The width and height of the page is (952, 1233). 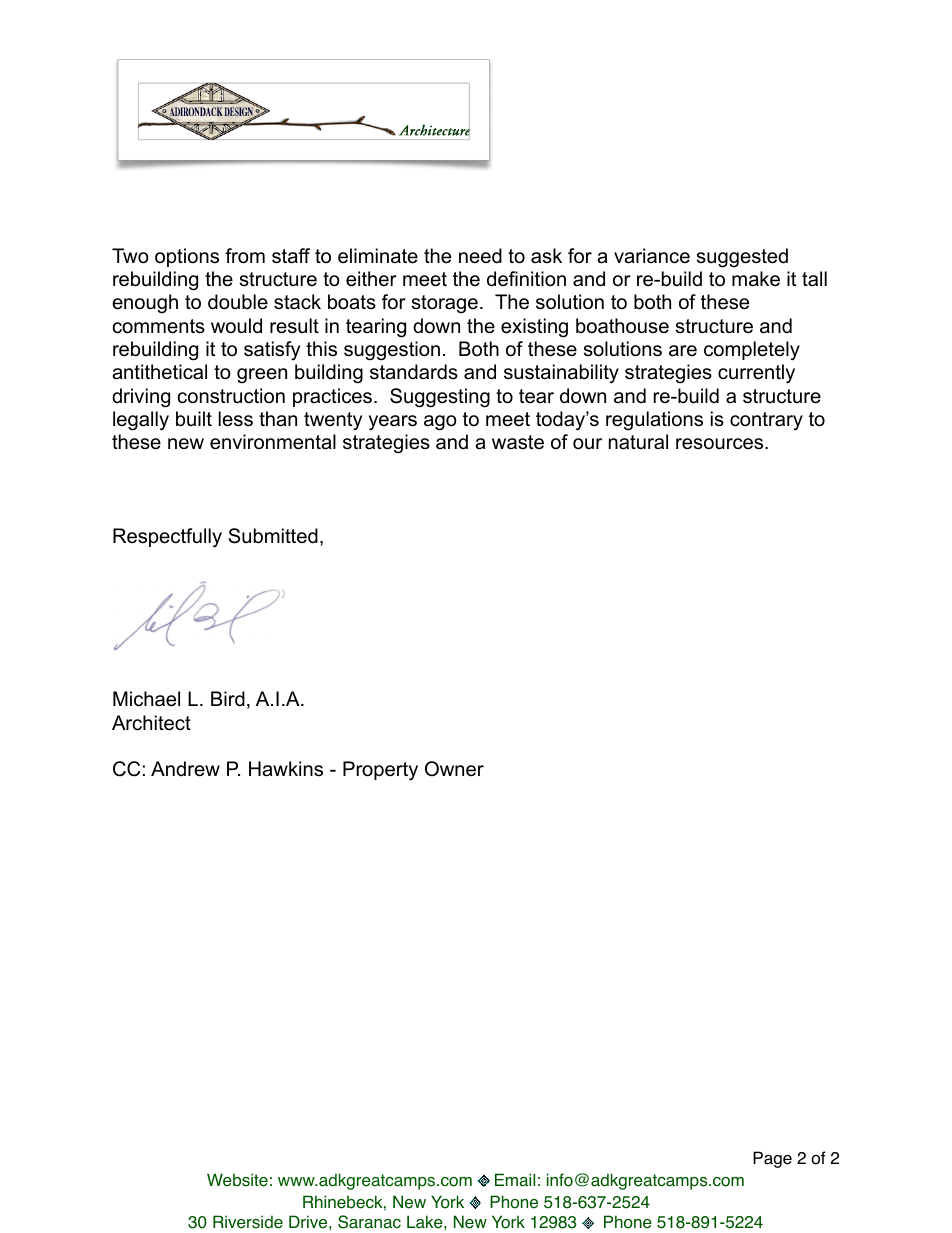 What do you see at coordinates (454, 769) in the page?
I see `Owner` at bounding box center [454, 769].
